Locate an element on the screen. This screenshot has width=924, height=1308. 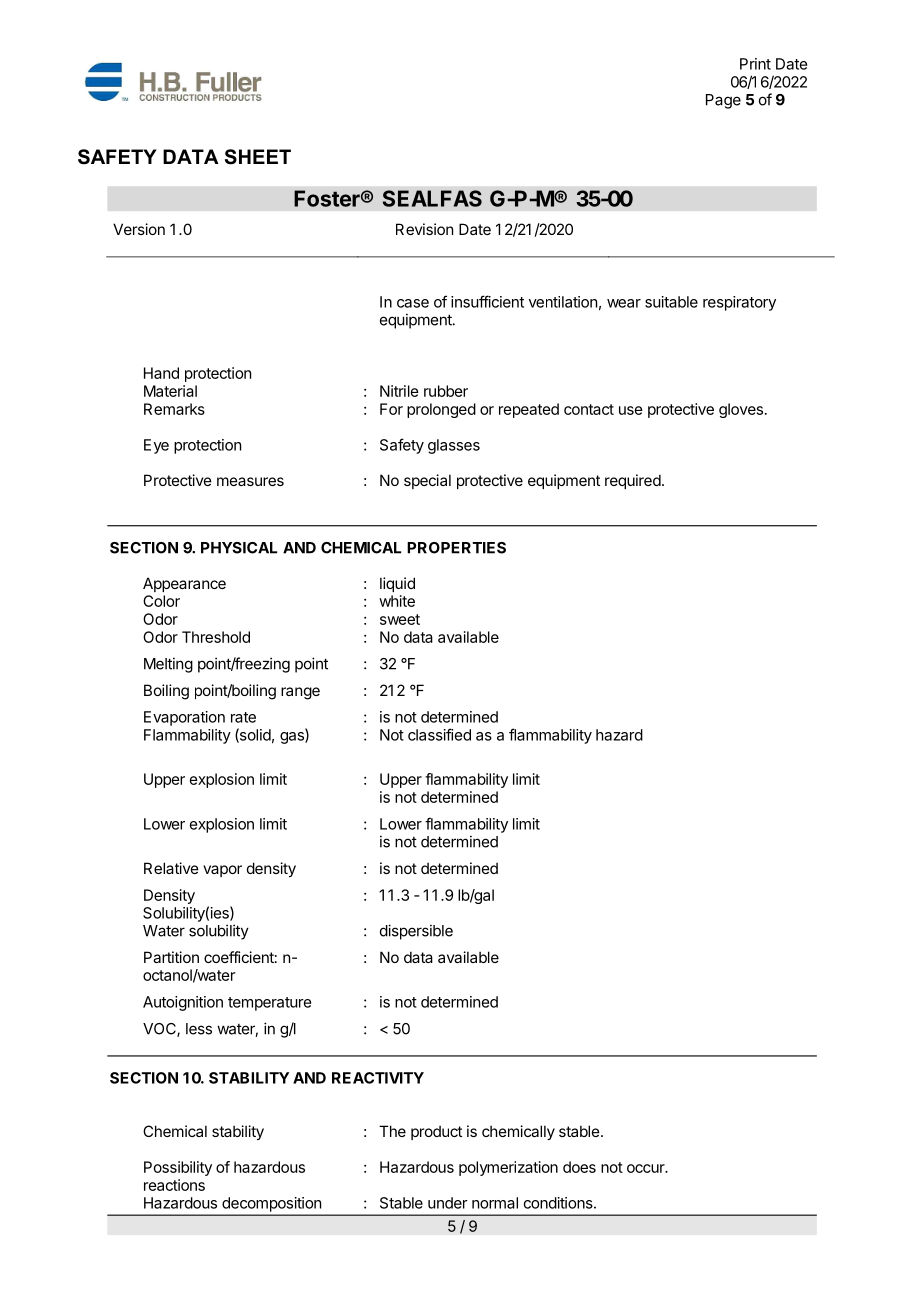
Relative is located at coordinates (171, 868).
